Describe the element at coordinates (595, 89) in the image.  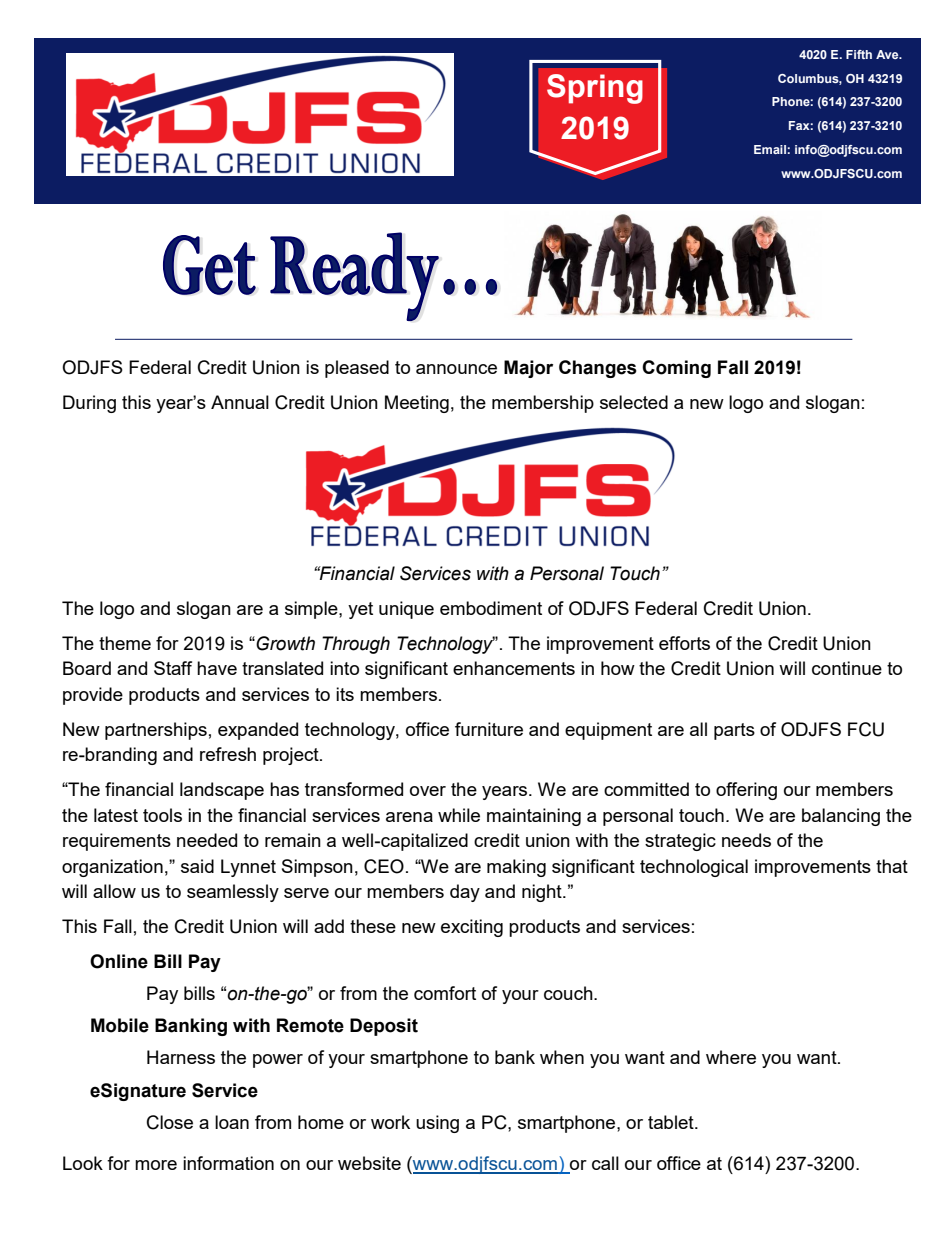
I see `Spring` at that location.
